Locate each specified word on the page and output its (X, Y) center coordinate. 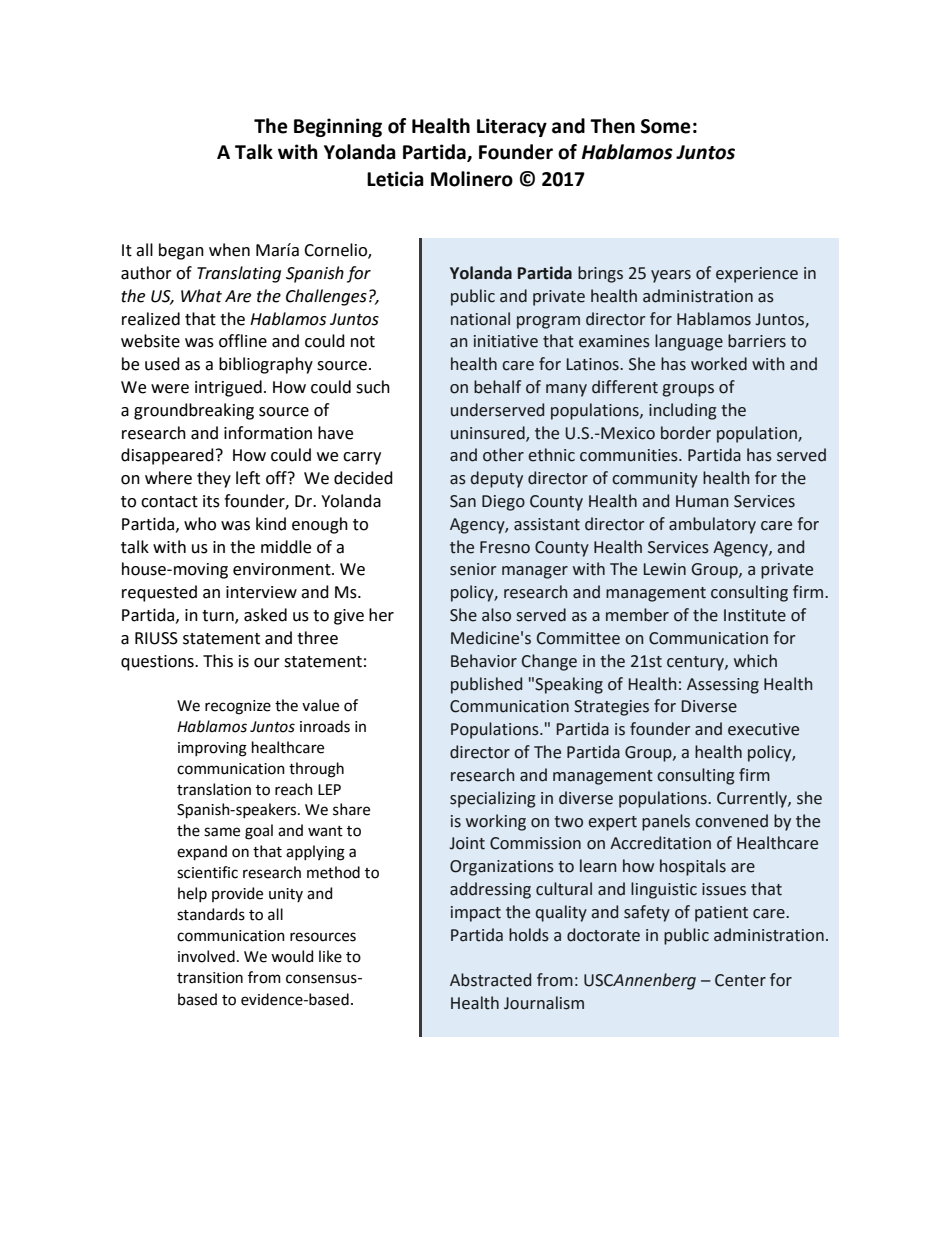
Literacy (512, 127)
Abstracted (490, 980)
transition (210, 978)
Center (740, 980)
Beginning (338, 127)
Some (666, 126)
